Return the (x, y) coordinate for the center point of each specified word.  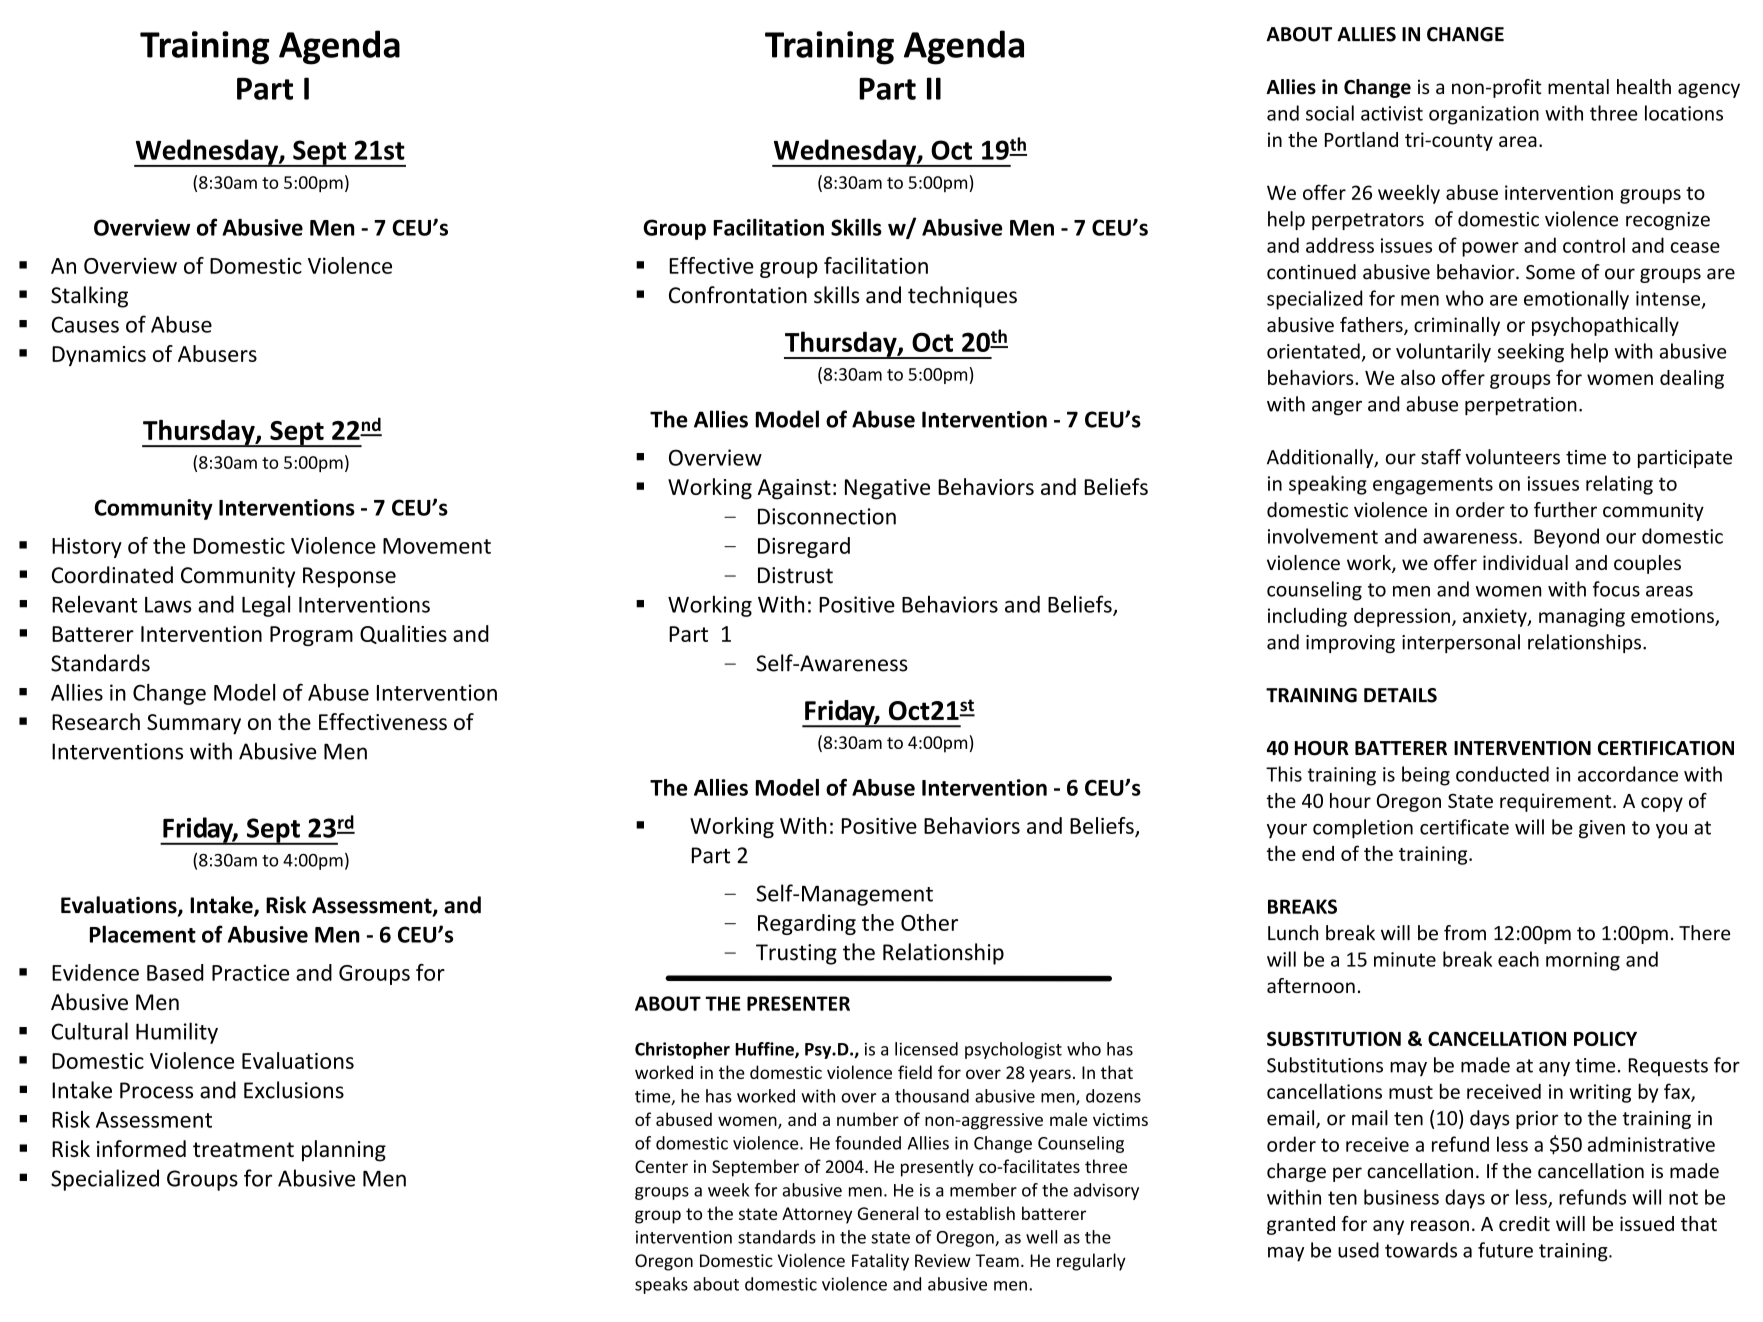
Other (929, 922)
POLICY (1605, 1038)
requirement (1557, 802)
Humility (177, 1033)
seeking (1531, 353)
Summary (194, 724)
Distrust (795, 575)
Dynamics (99, 356)
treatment (243, 1149)
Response (349, 577)
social (1330, 113)
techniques (962, 297)
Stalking (89, 297)
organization (1484, 115)
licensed (926, 1049)
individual (1525, 562)
